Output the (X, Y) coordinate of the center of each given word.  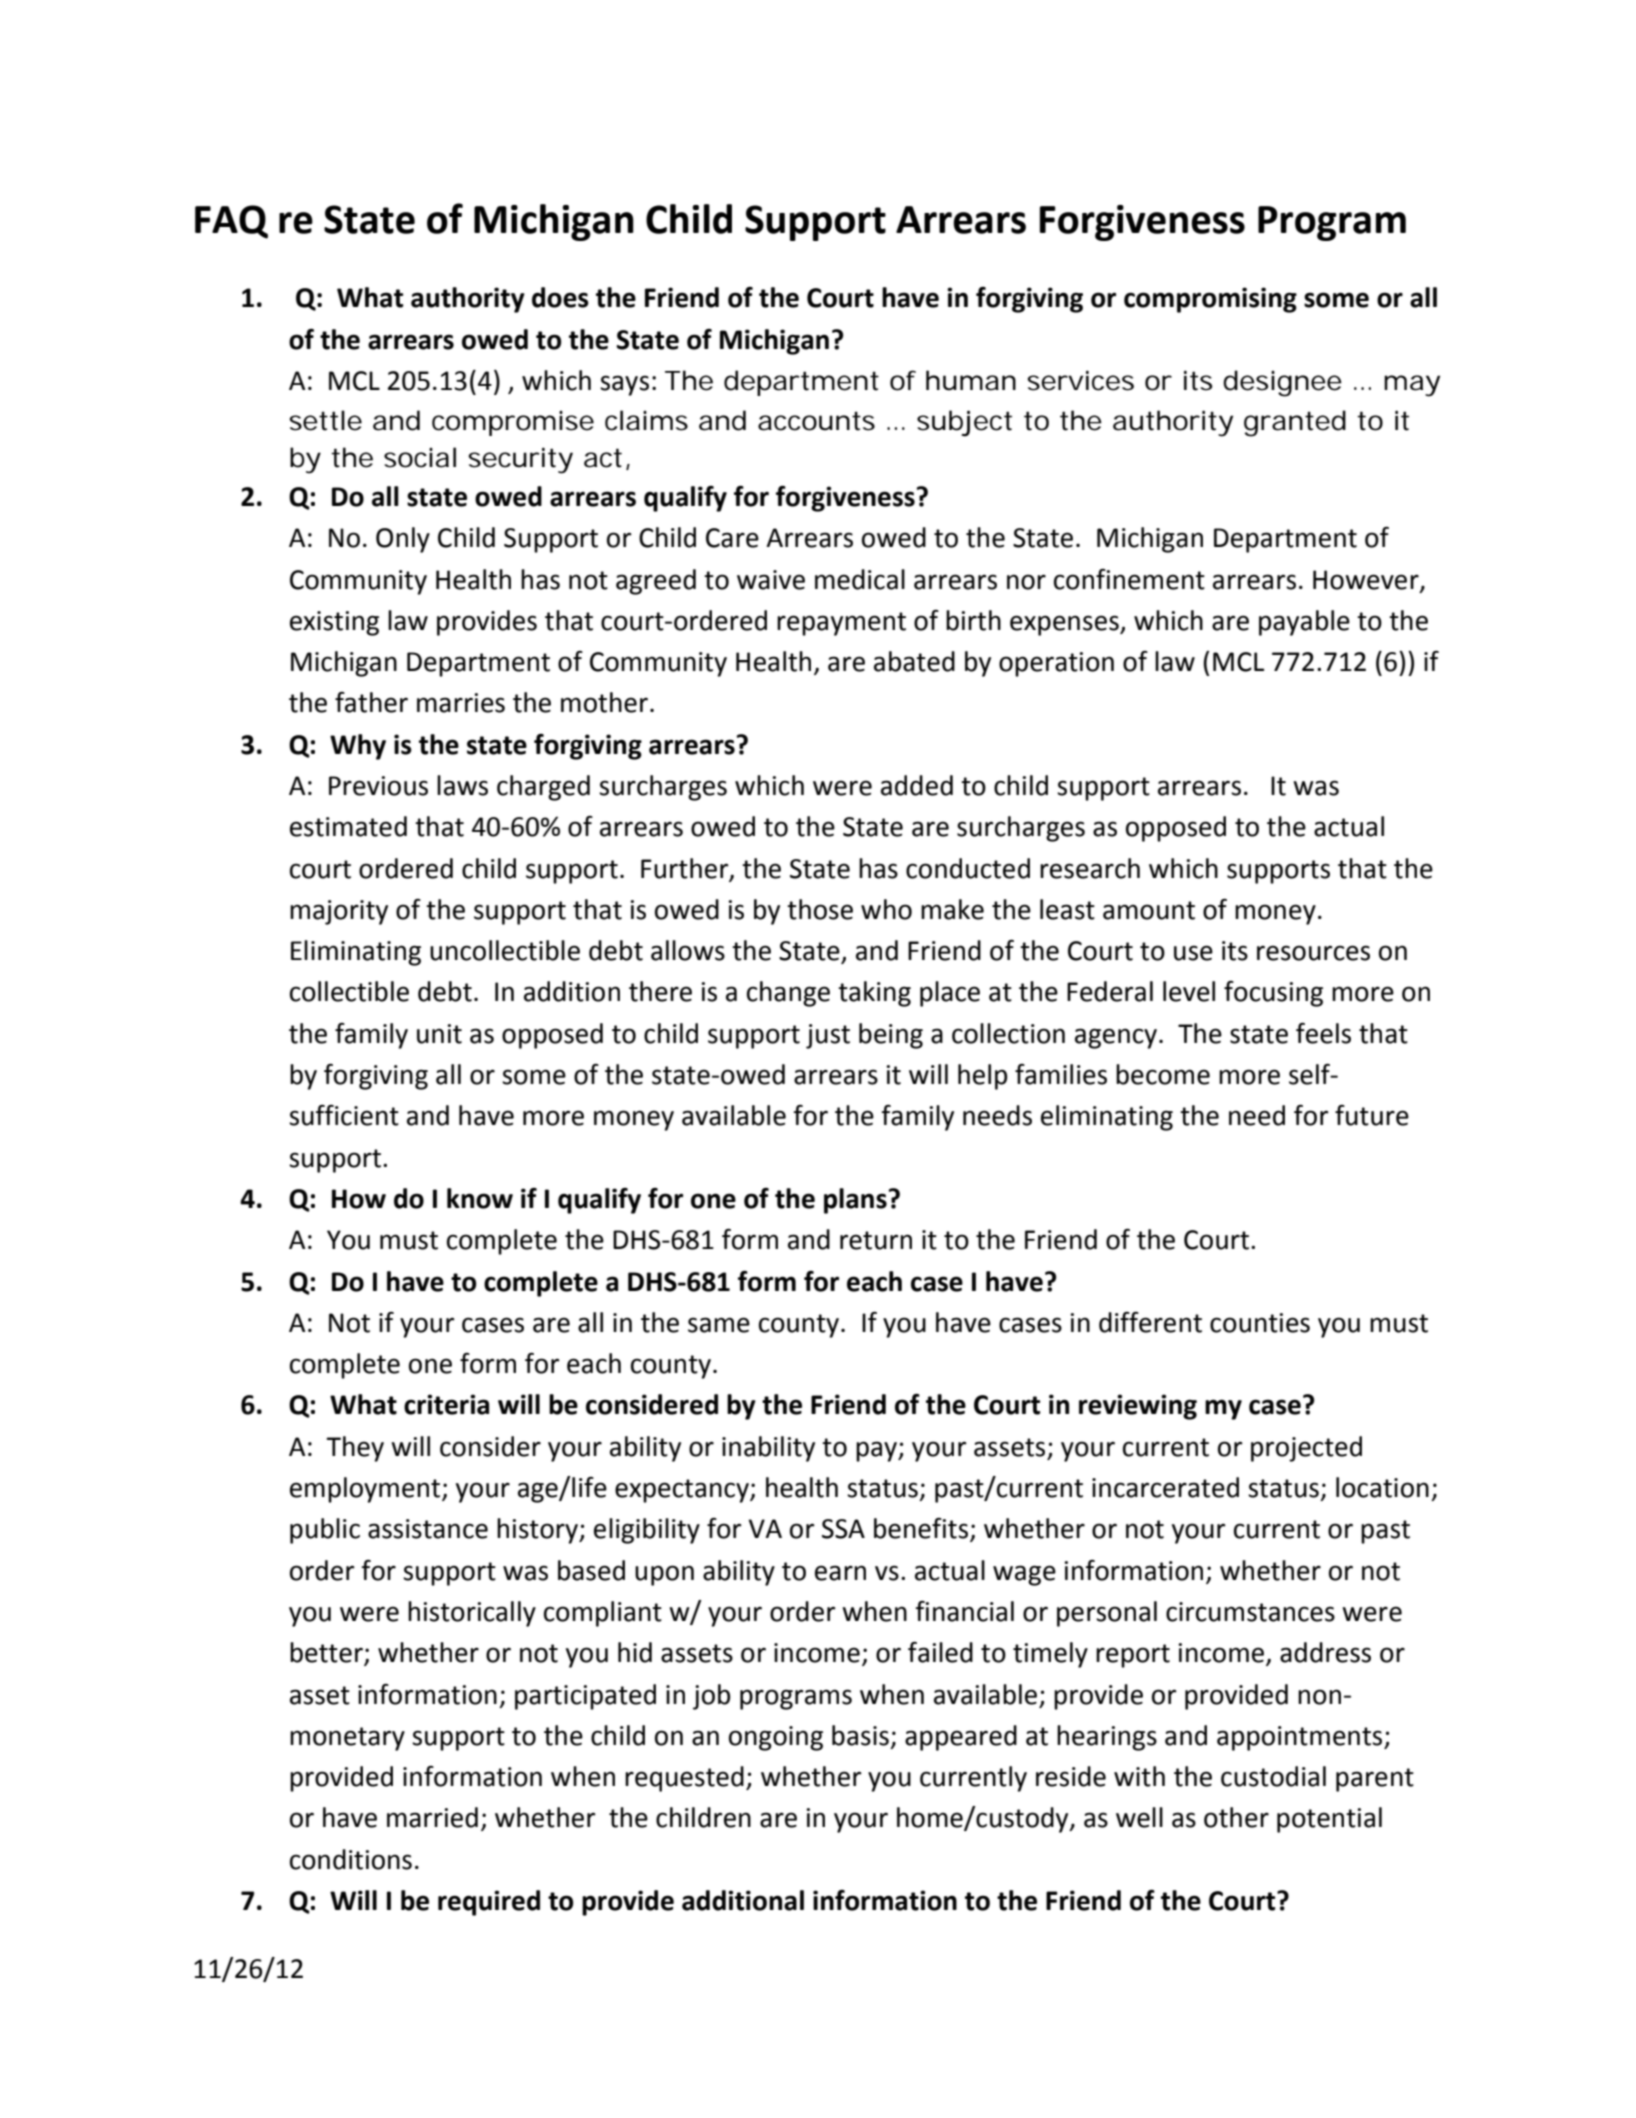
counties (1260, 1323)
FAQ (231, 222)
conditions (351, 1859)
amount (1149, 910)
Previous (378, 786)
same (719, 1325)
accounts (816, 421)
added (917, 785)
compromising (1210, 300)
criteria (446, 1404)
